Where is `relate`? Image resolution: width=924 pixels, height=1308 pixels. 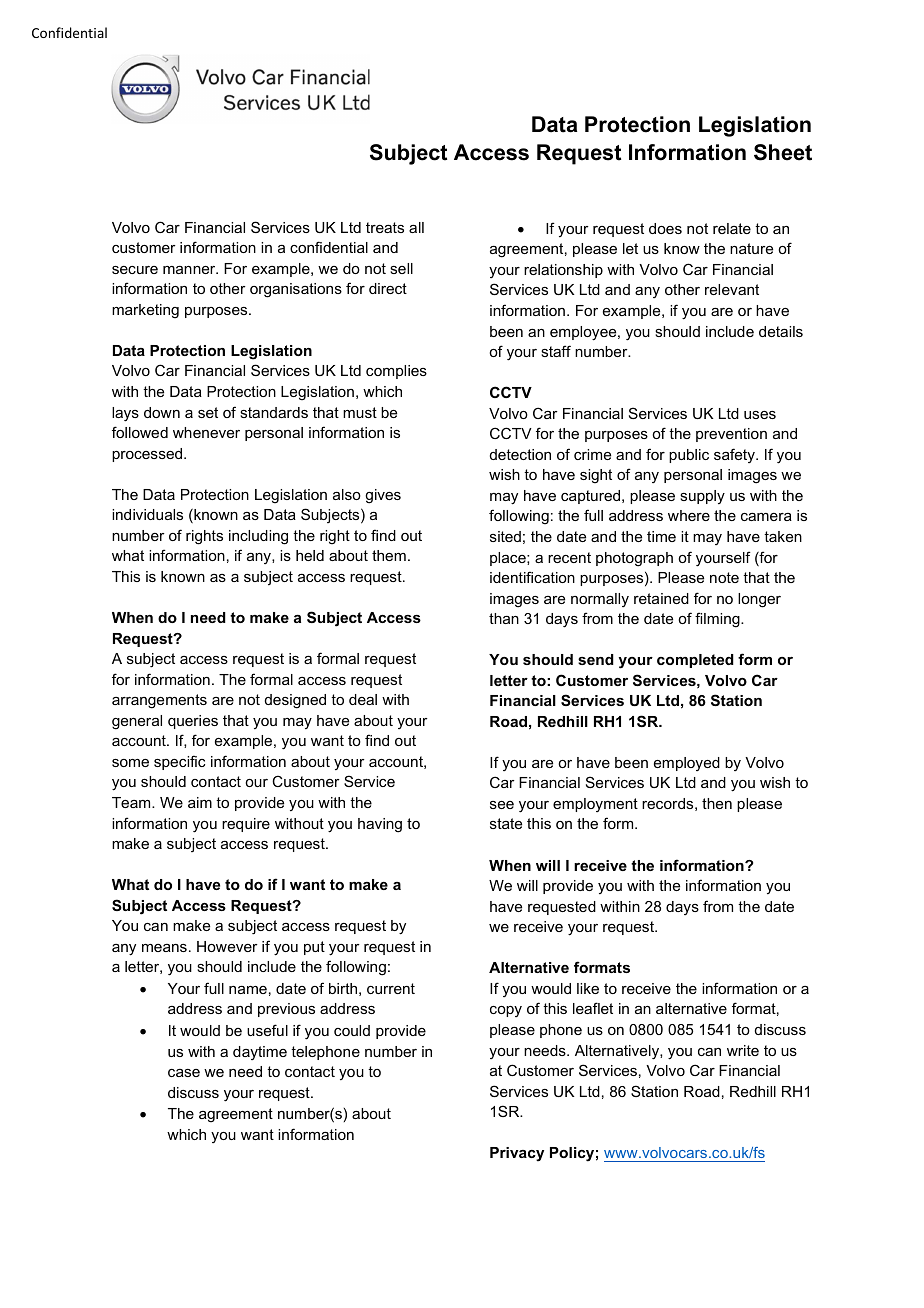 relate is located at coordinates (732, 228).
